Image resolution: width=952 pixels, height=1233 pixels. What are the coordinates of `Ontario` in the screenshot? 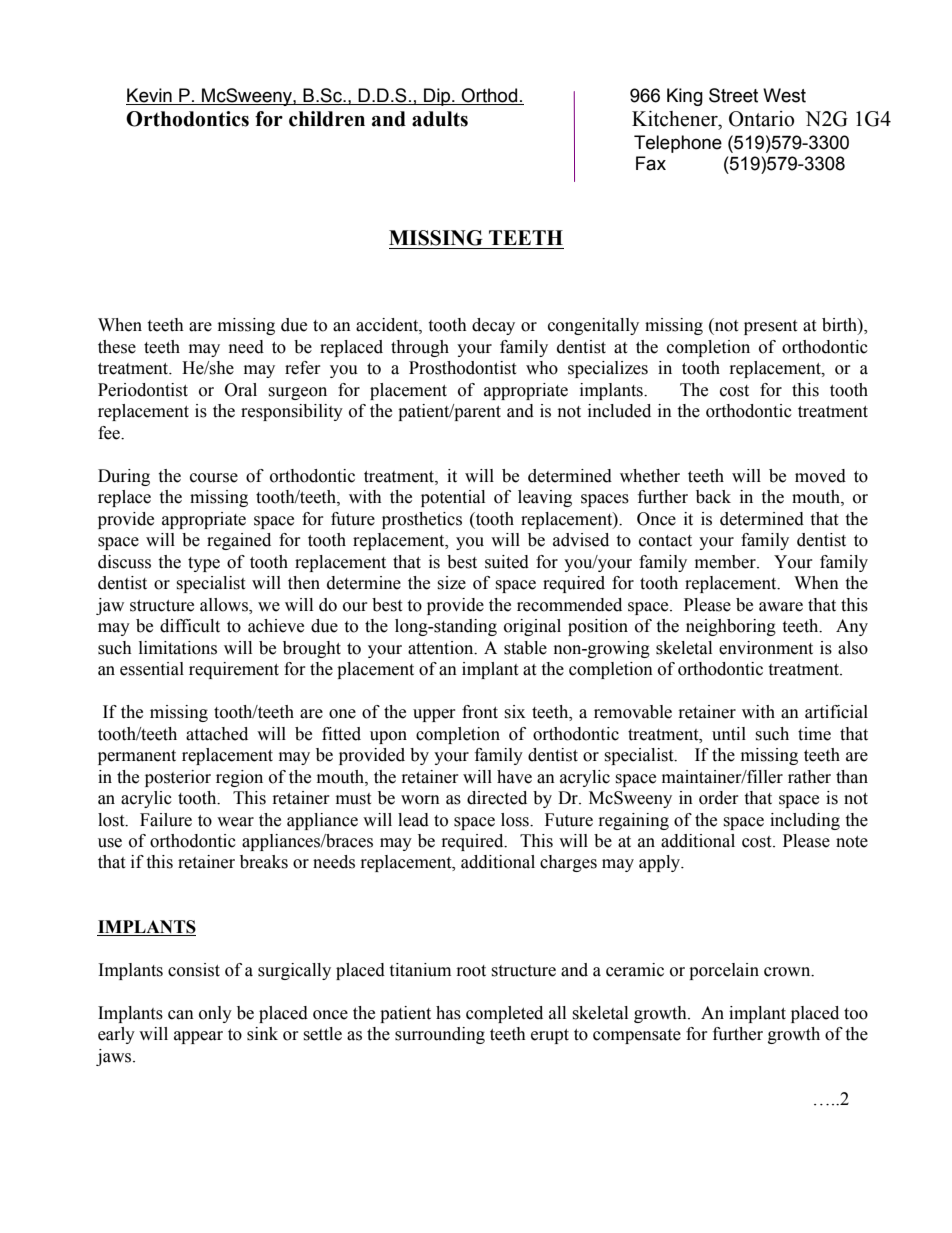 It's located at (761, 119).
